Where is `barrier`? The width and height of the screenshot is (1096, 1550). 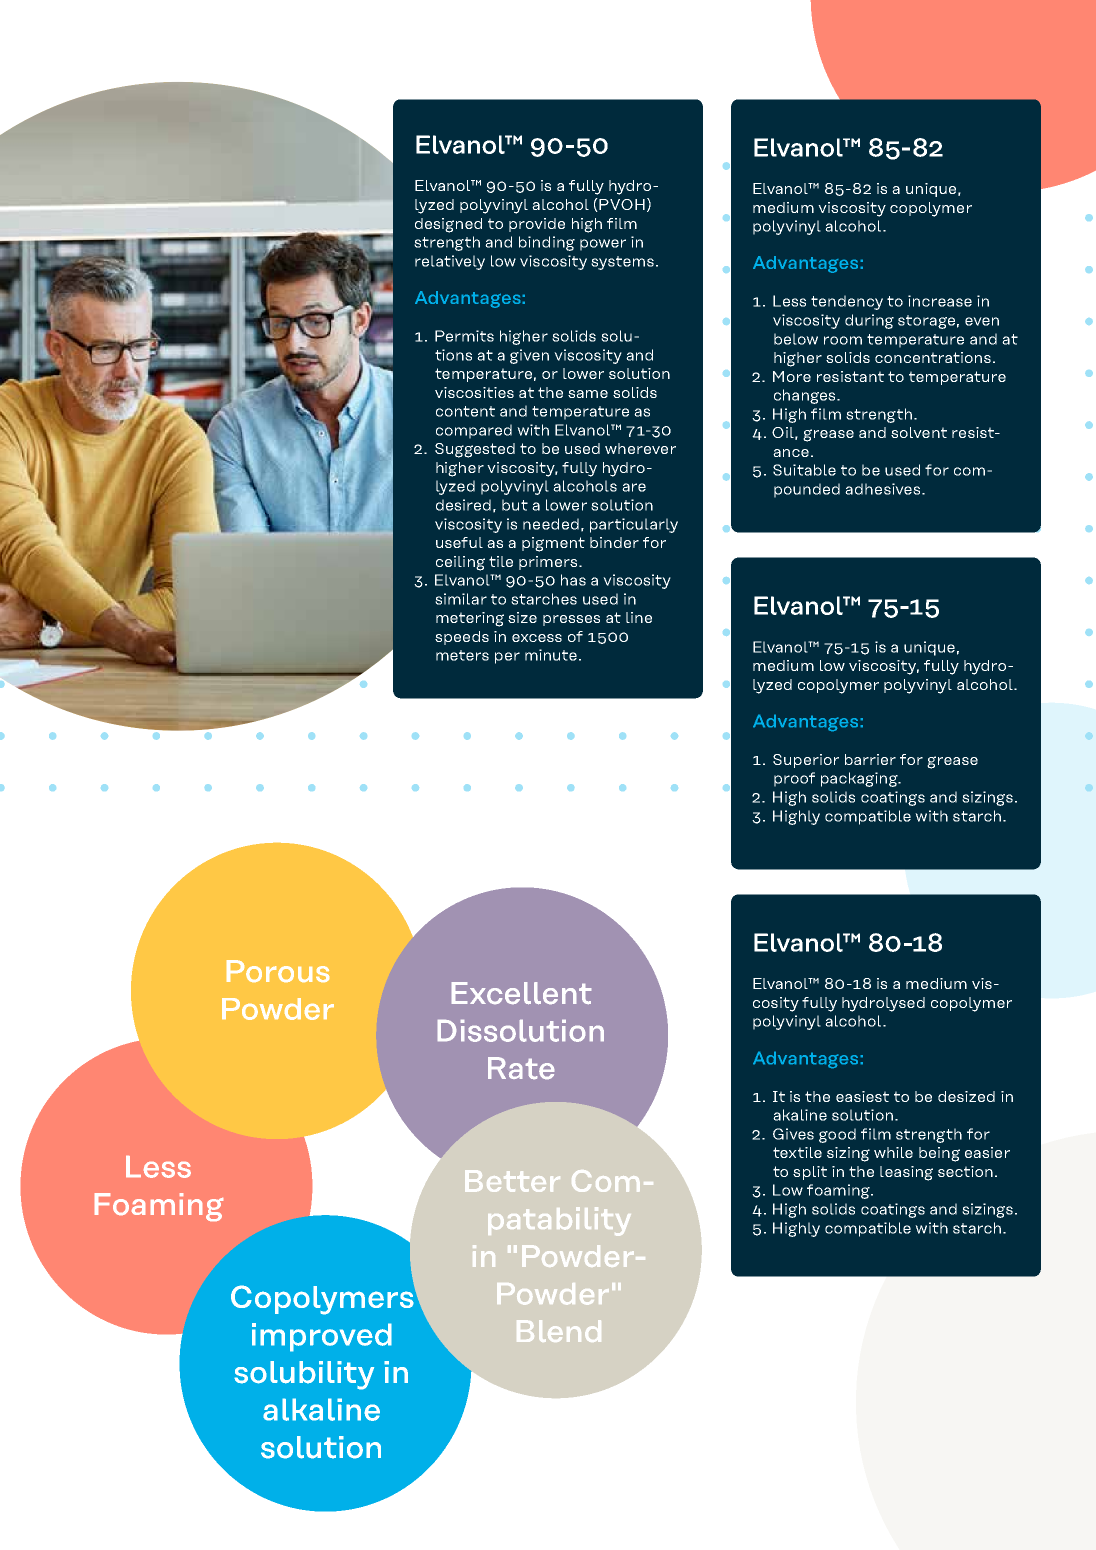 barrier is located at coordinates (870, 759).
